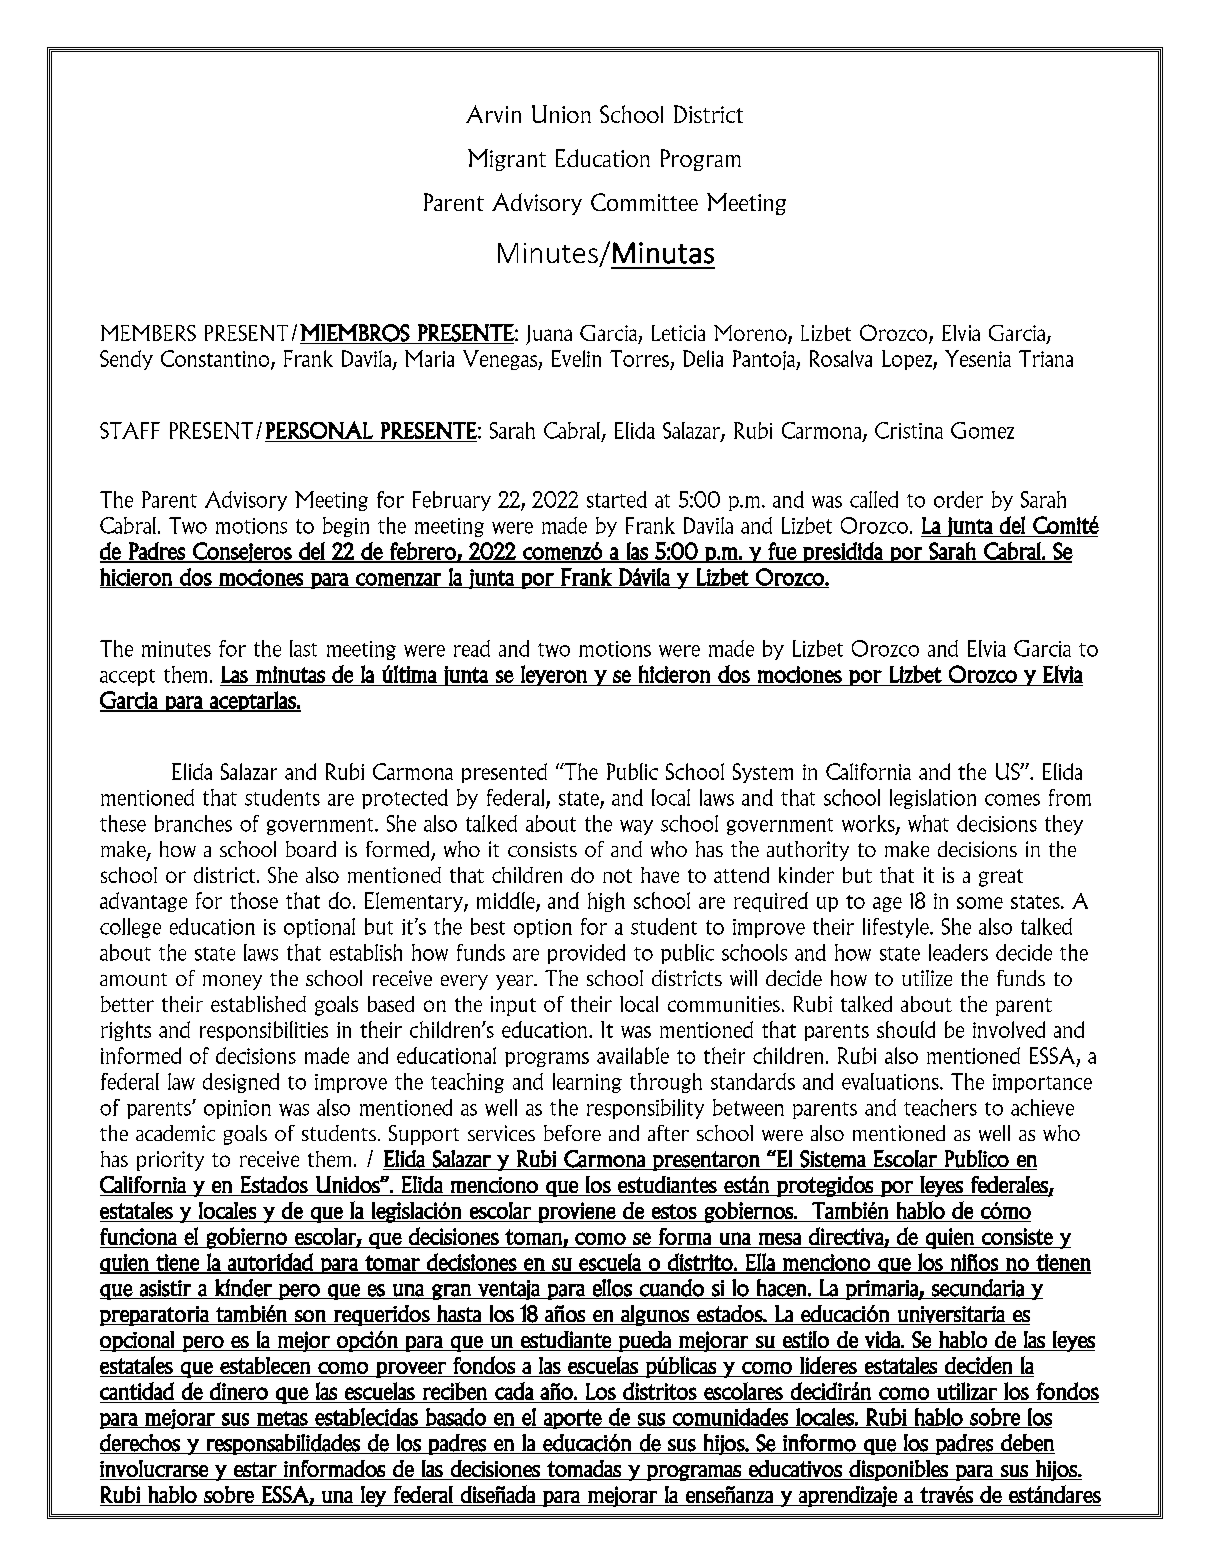 The height and width of the image is (1566, 1210). I want to click on order, so click(958, 499).
